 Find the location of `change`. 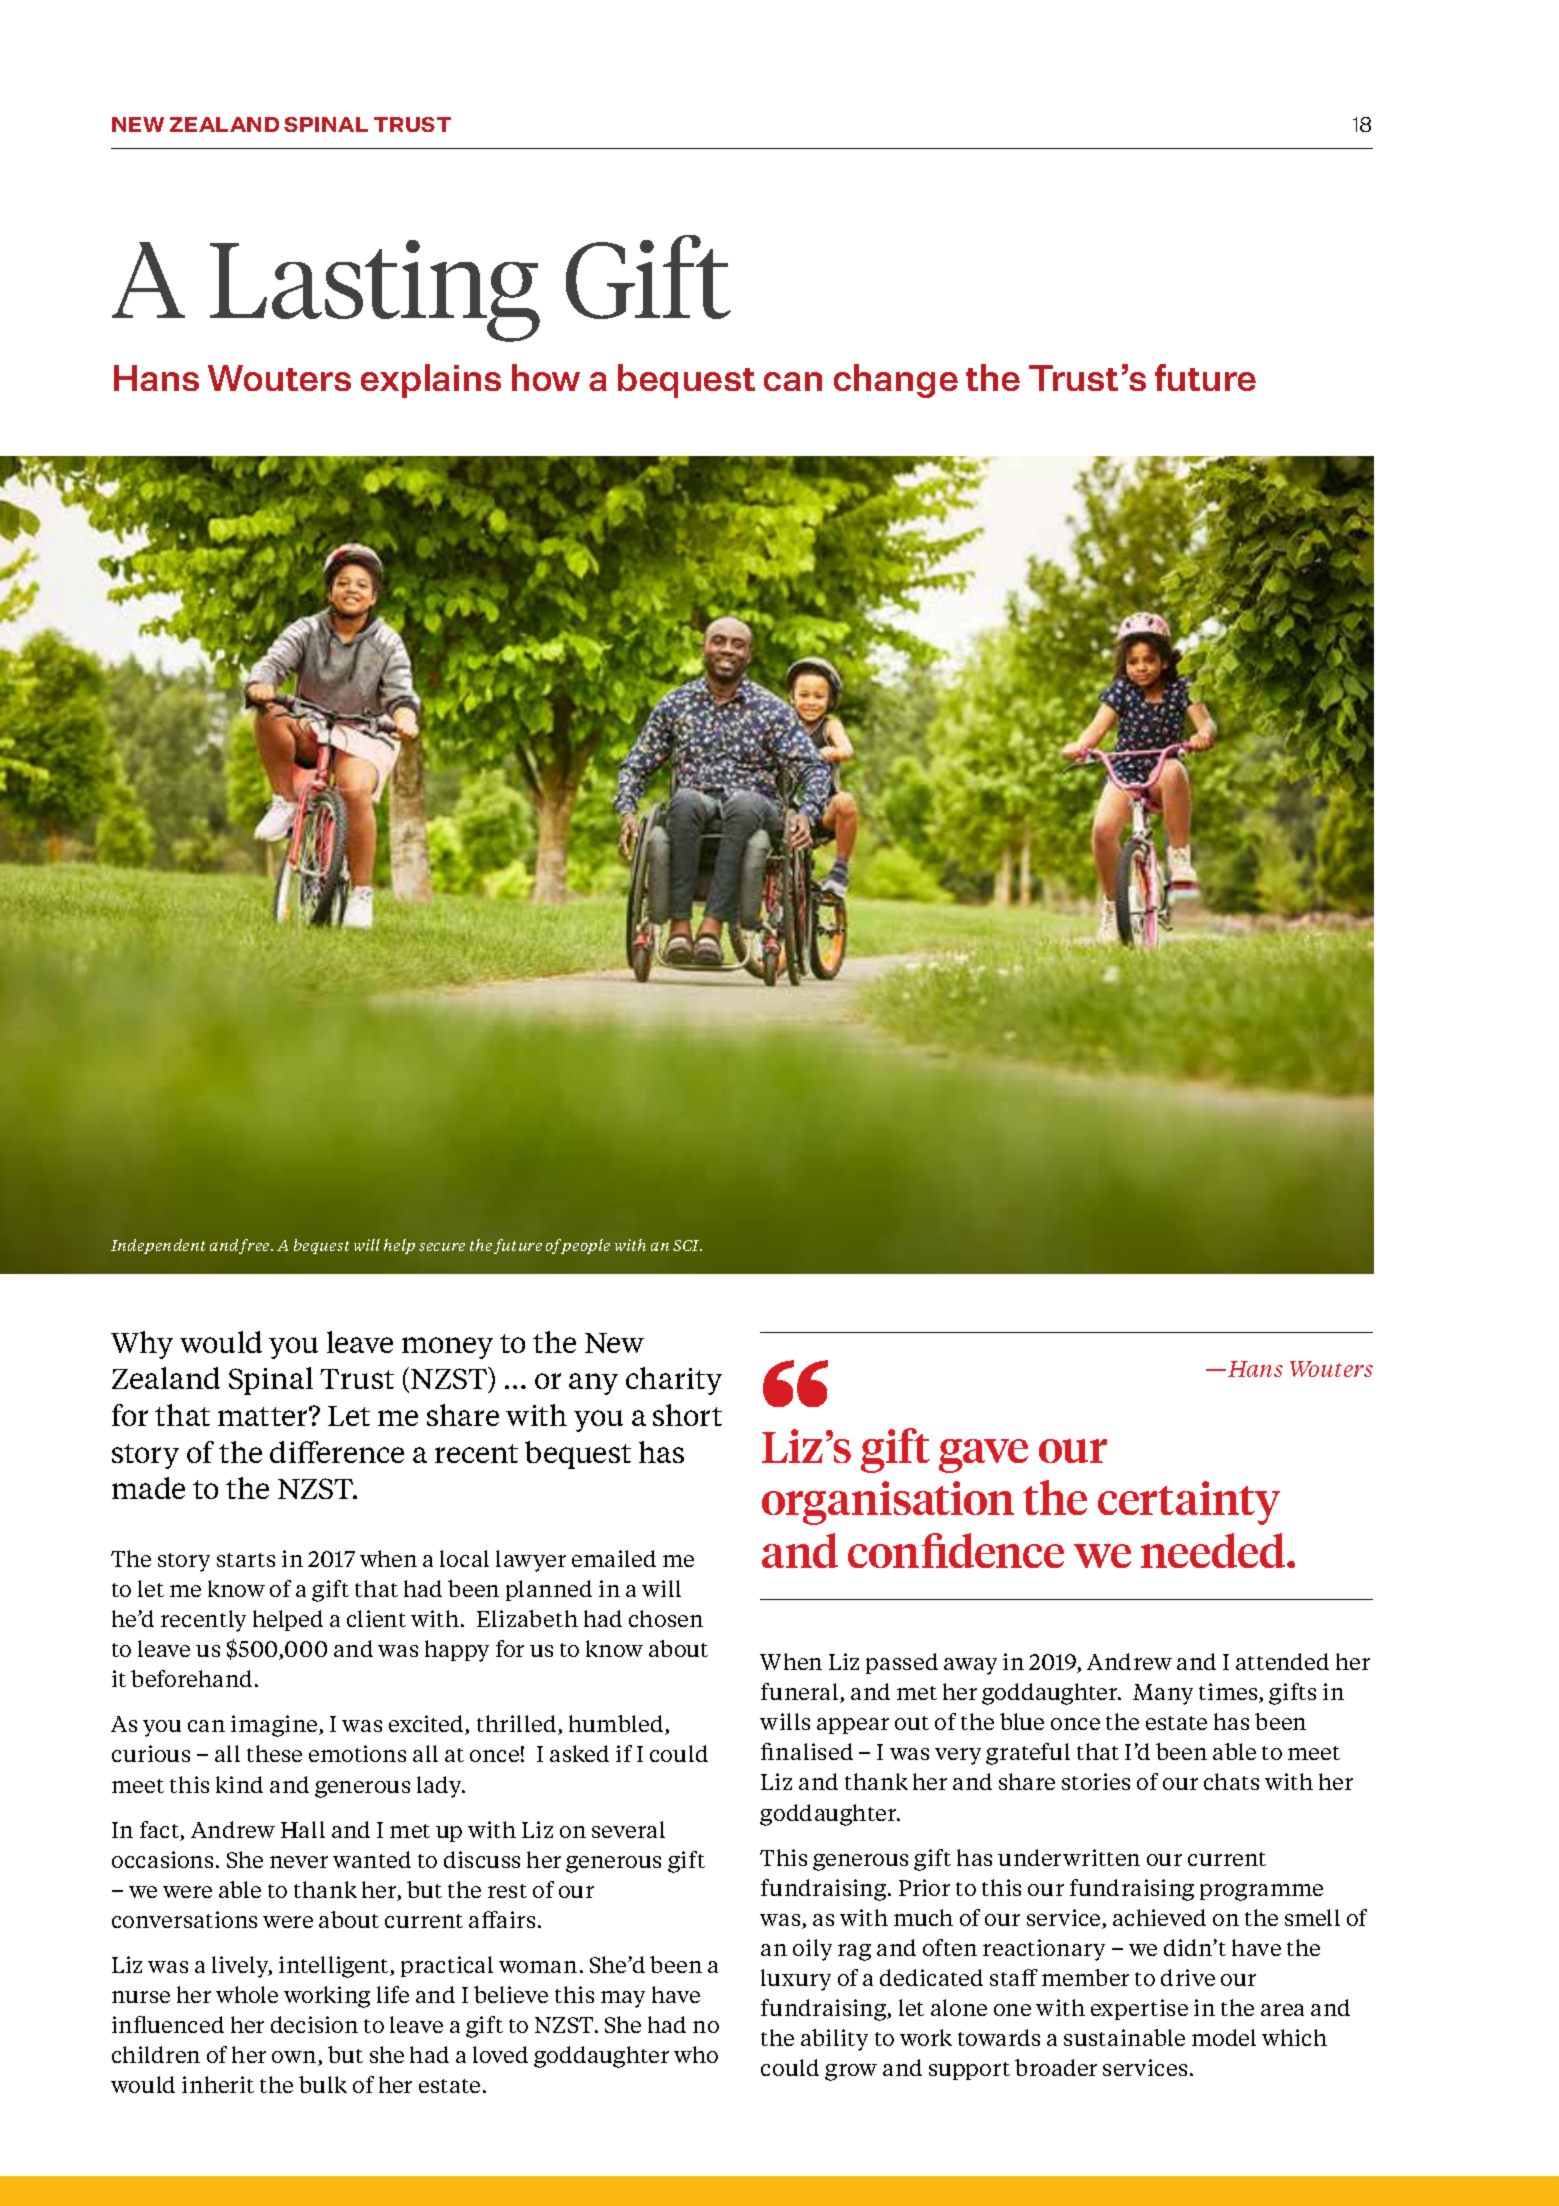

change is located at coordinates (896, 381).
